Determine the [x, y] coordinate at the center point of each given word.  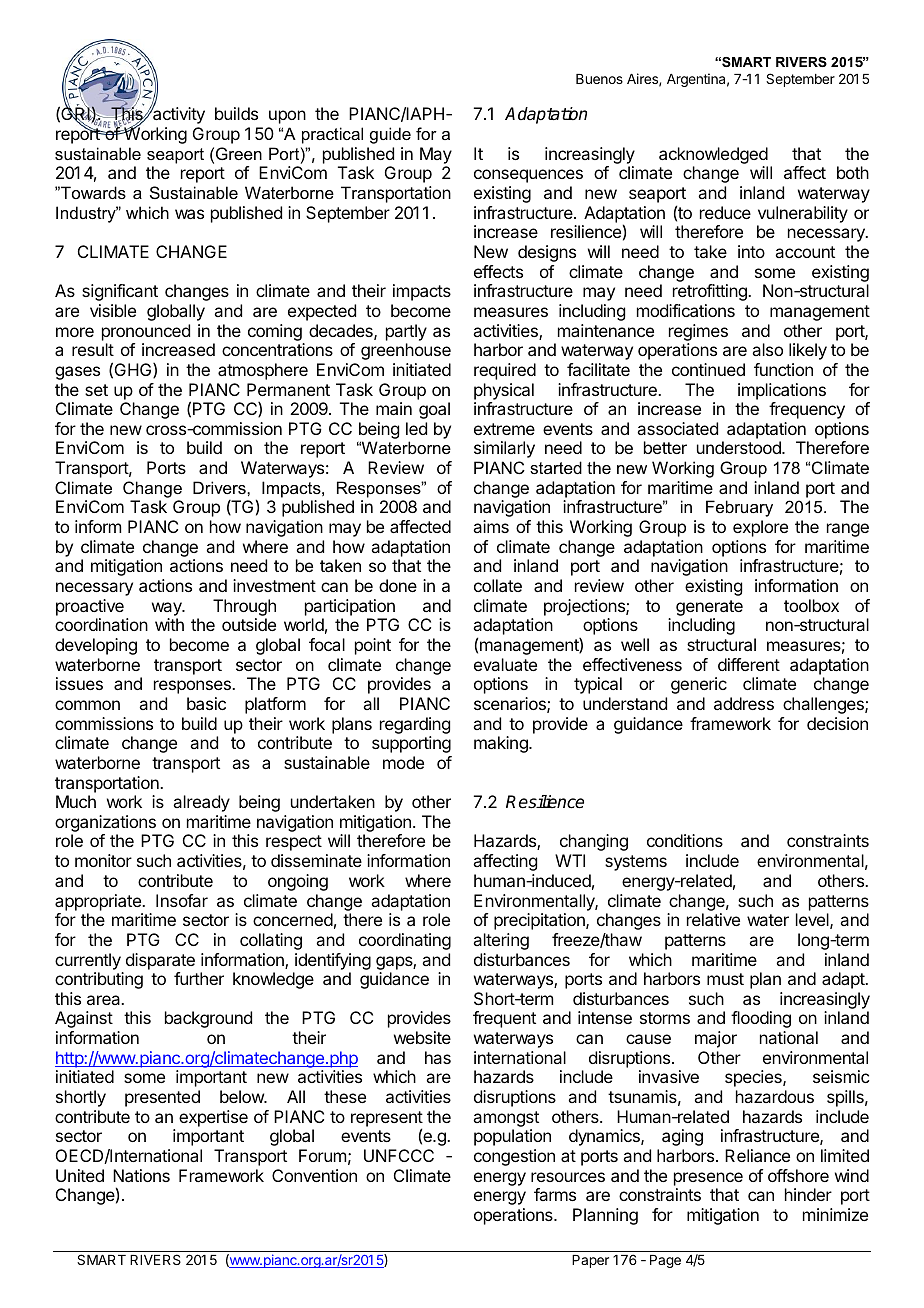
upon [287, 117]
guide [390, 135]
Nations [141, 1175]
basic [206, 703]
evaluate [505, 664]
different [749, 664]
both [853, 172]
